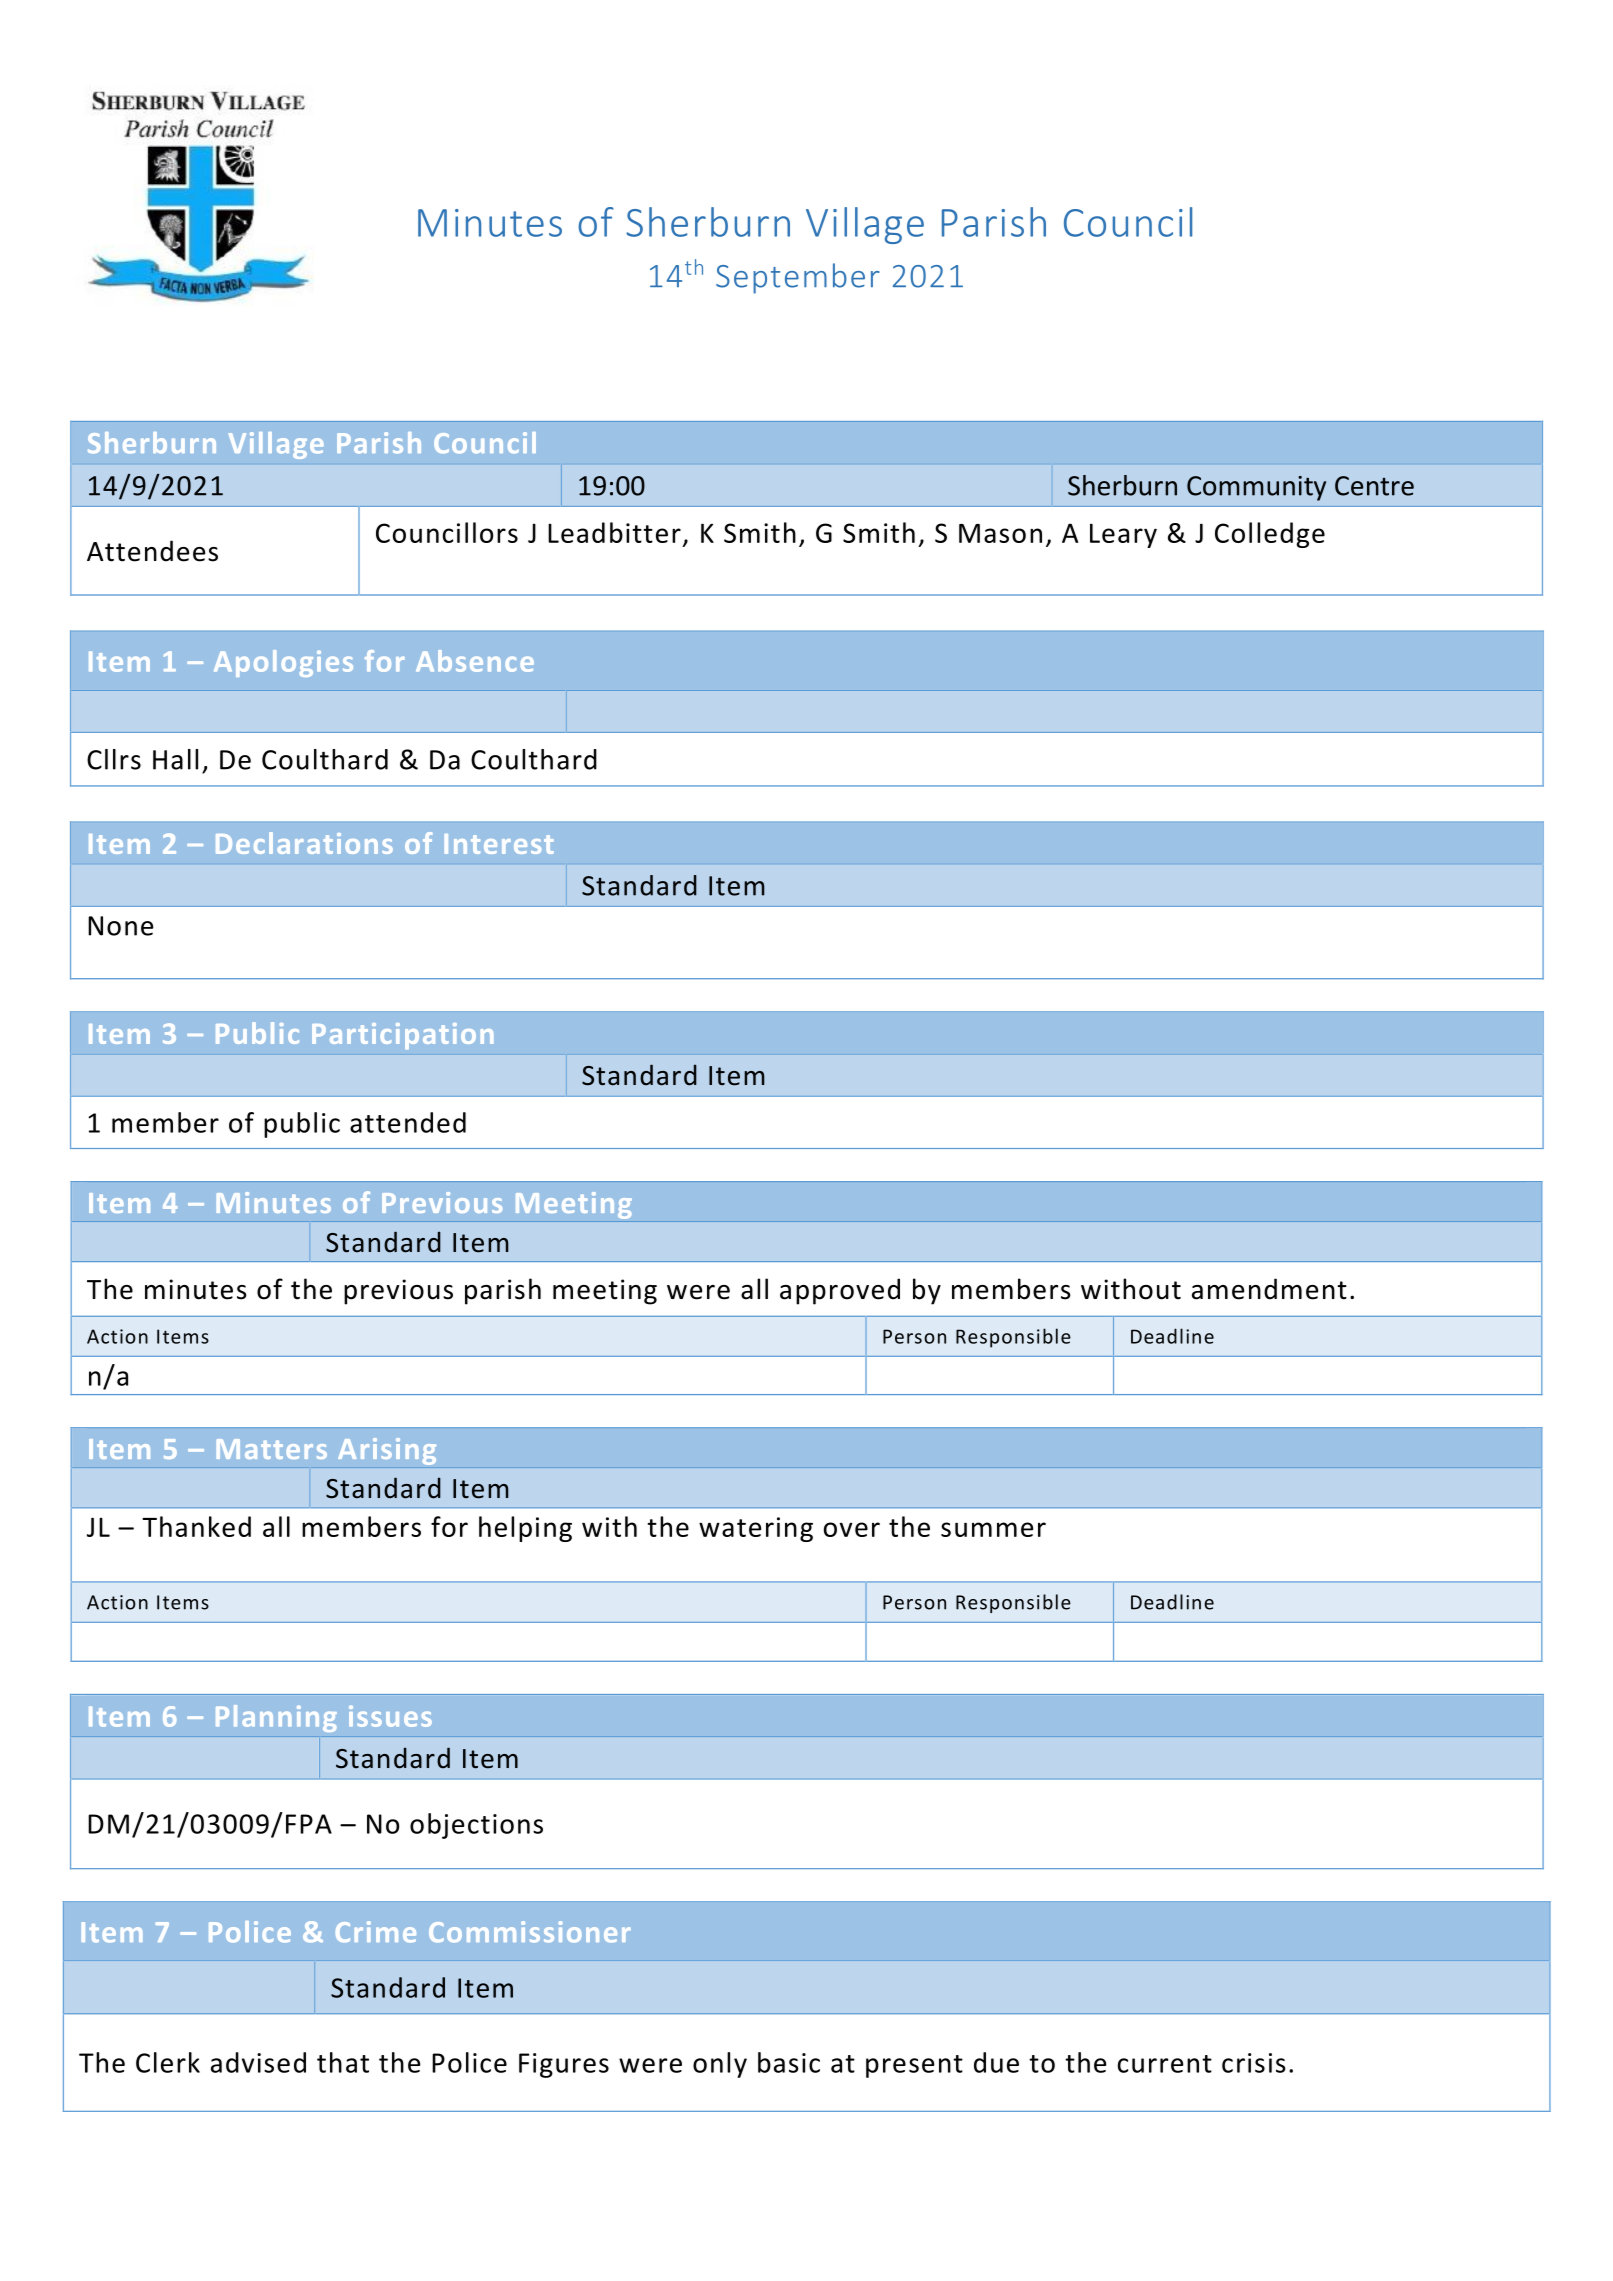 Image resolution: width=1613 pixels, height=2281 pixels. I want to click on Community, so click(1256, 488).
